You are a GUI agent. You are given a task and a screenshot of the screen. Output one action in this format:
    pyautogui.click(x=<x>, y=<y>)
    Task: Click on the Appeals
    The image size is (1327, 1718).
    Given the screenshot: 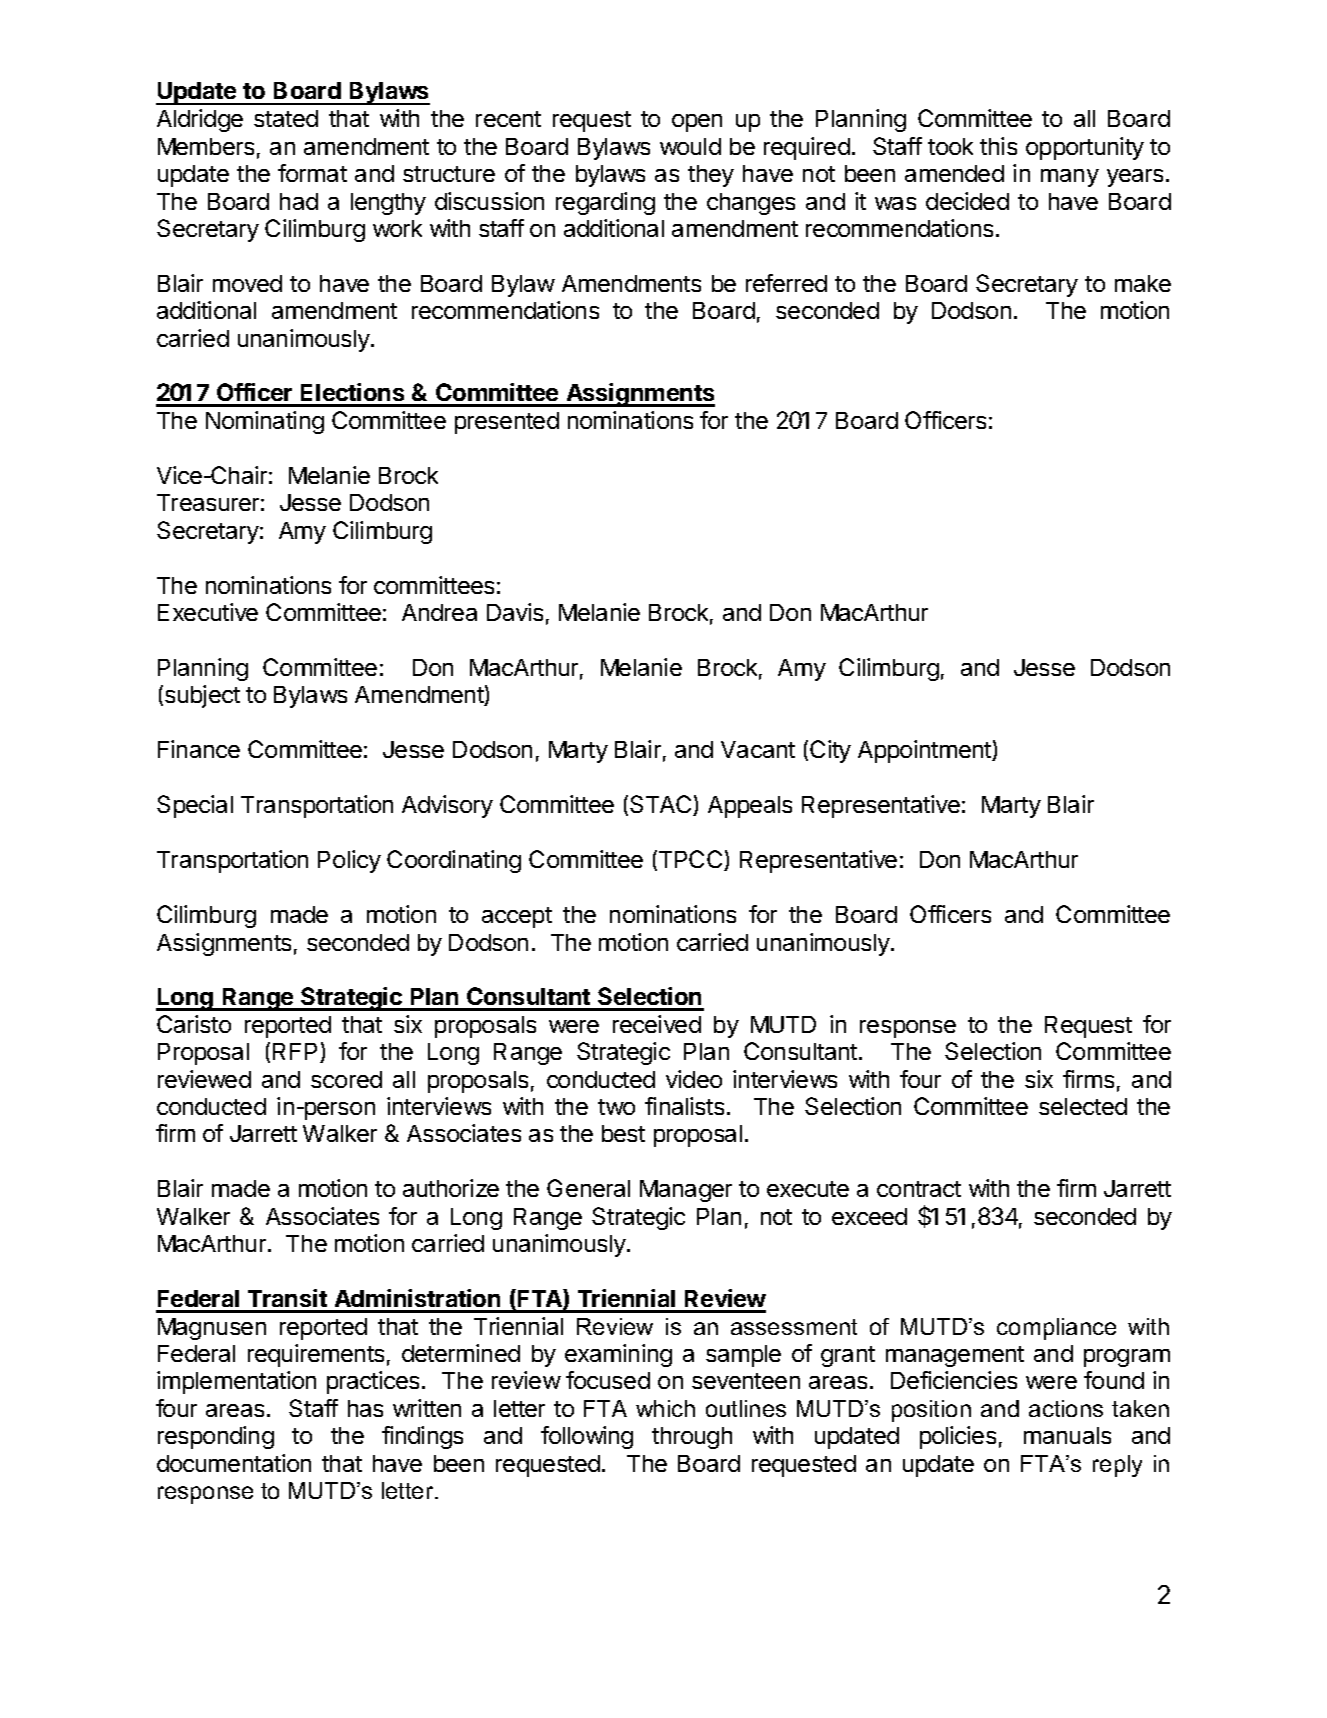 What is the action you would take?
    pyautogui.click(x=750, y=807)
